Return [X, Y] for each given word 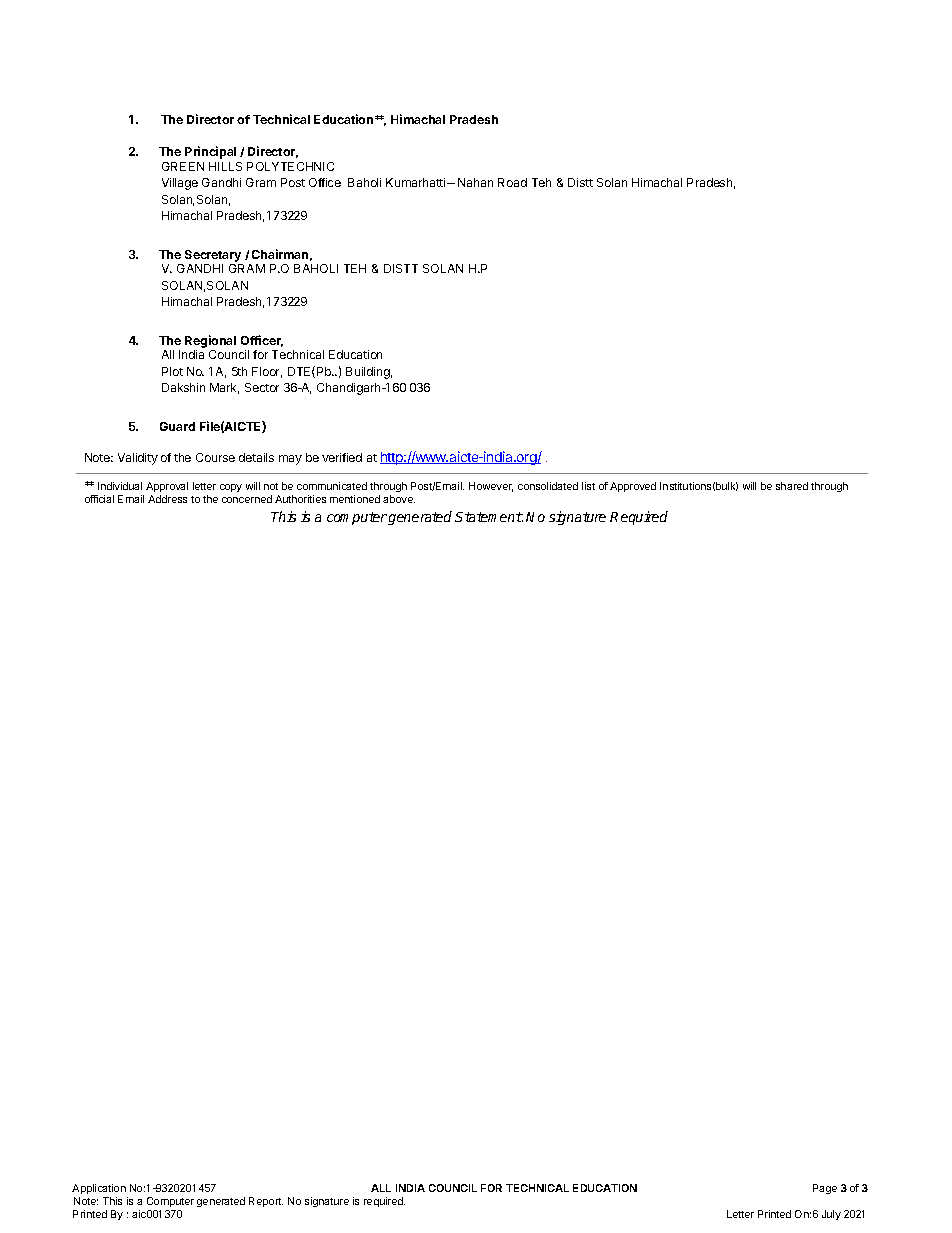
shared [792, 486]
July [831, 1215]
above [399, 499]
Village [180, 184]
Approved [633, 487]
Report [266, 1202]
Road [512, 182]
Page [825, 1189]
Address [167, 499]
